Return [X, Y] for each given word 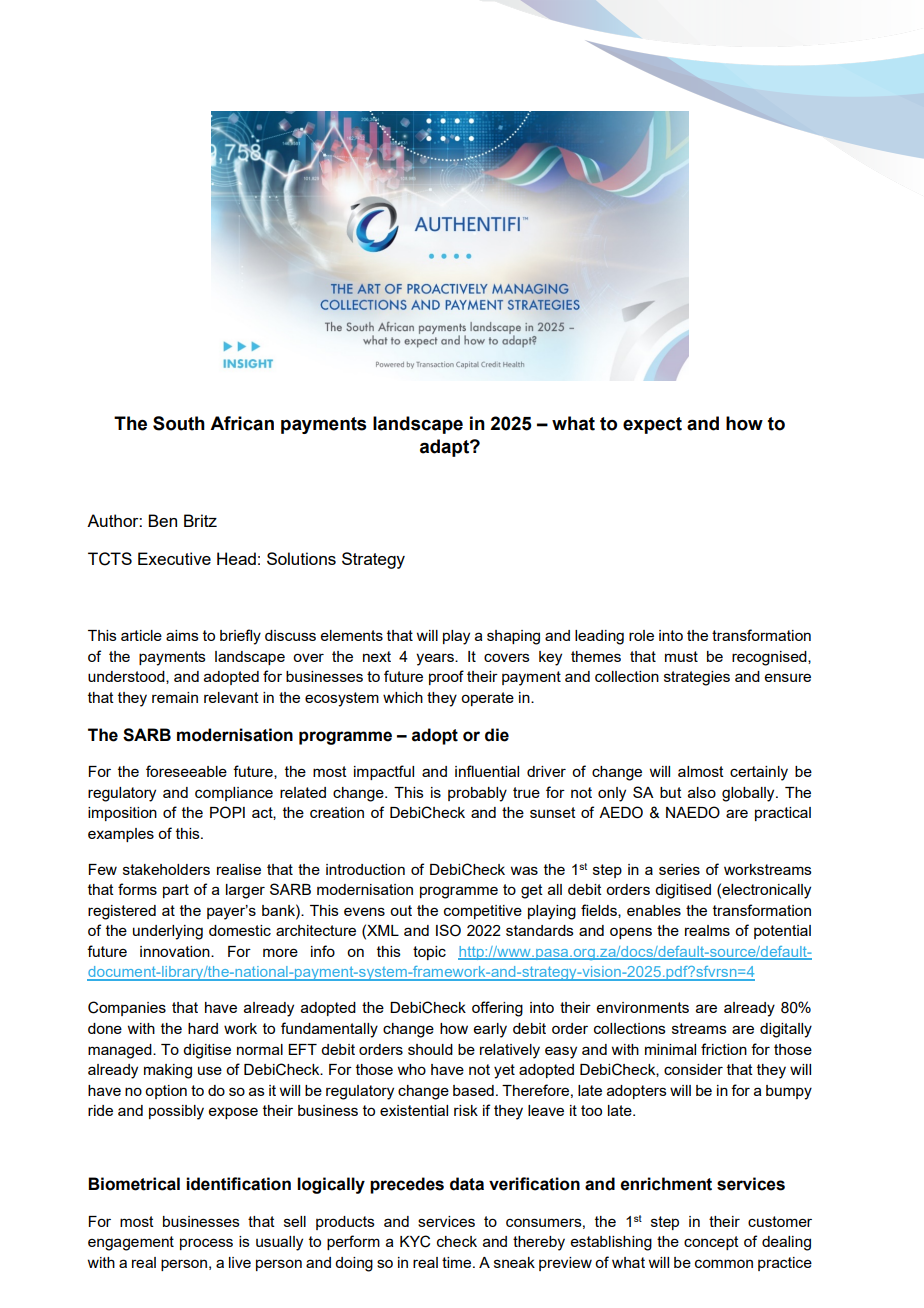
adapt [445, 448]
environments [643, 1007]
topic [429, 953]
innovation [176, 951]
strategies [697, 678]
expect [652, 425]
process [206, 1244]
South [179, 423]
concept [711, 1243]
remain [175, 697]
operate [487, 699]
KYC [415, 1241]
